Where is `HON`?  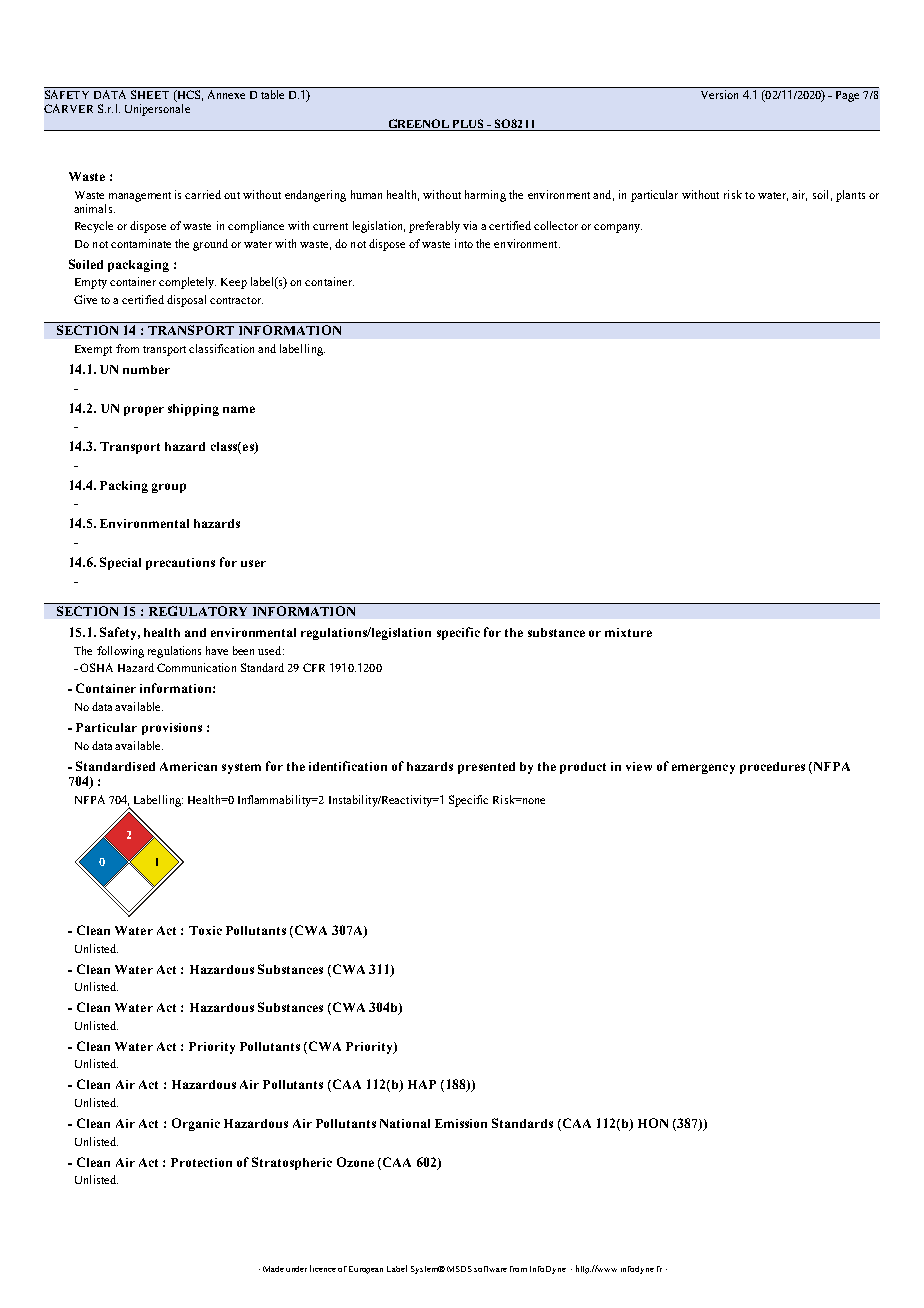 HON is located at coordinates (653, 1123).
